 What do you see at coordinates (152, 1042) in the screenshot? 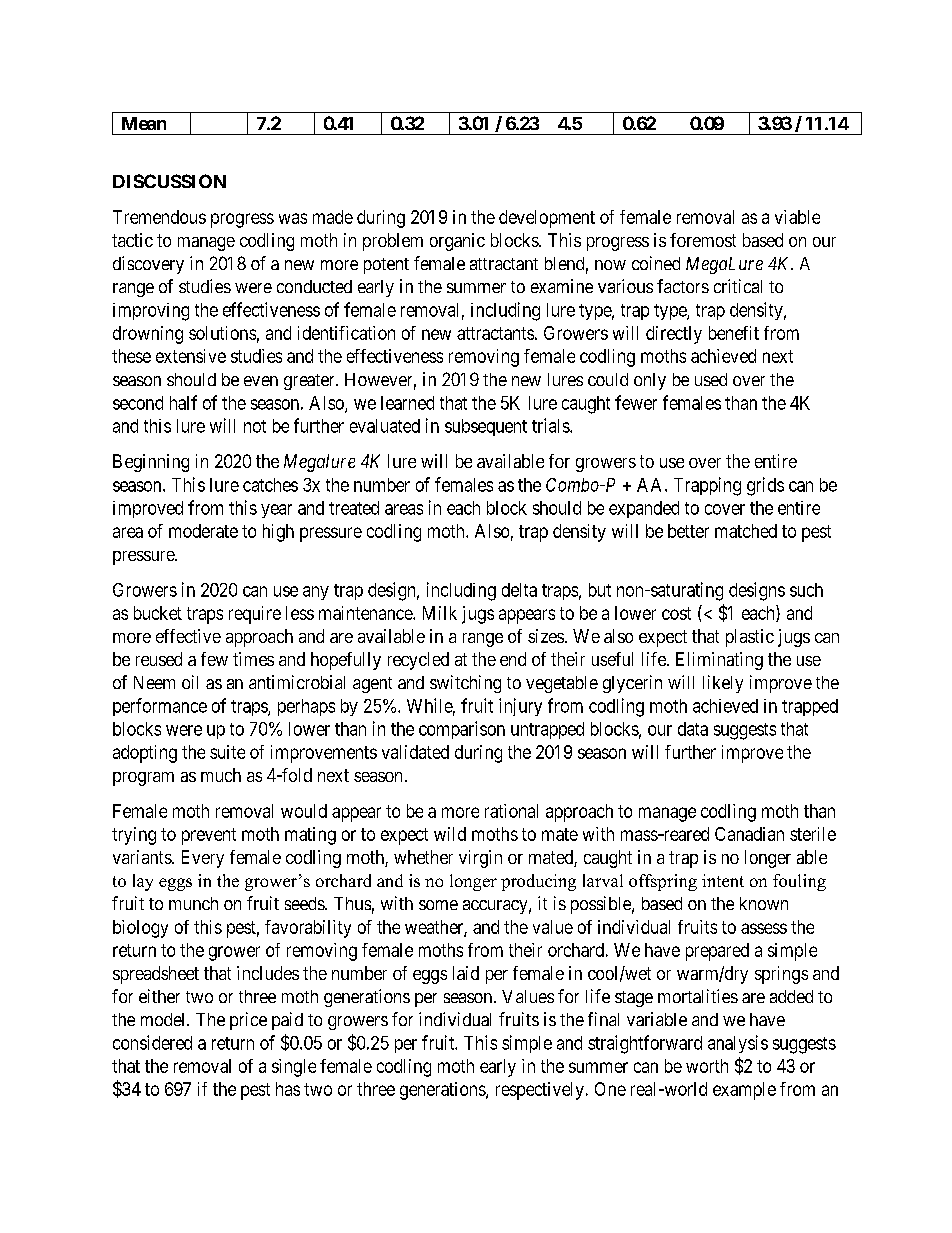
I see `considered` at bounding box center [152, 1042].
